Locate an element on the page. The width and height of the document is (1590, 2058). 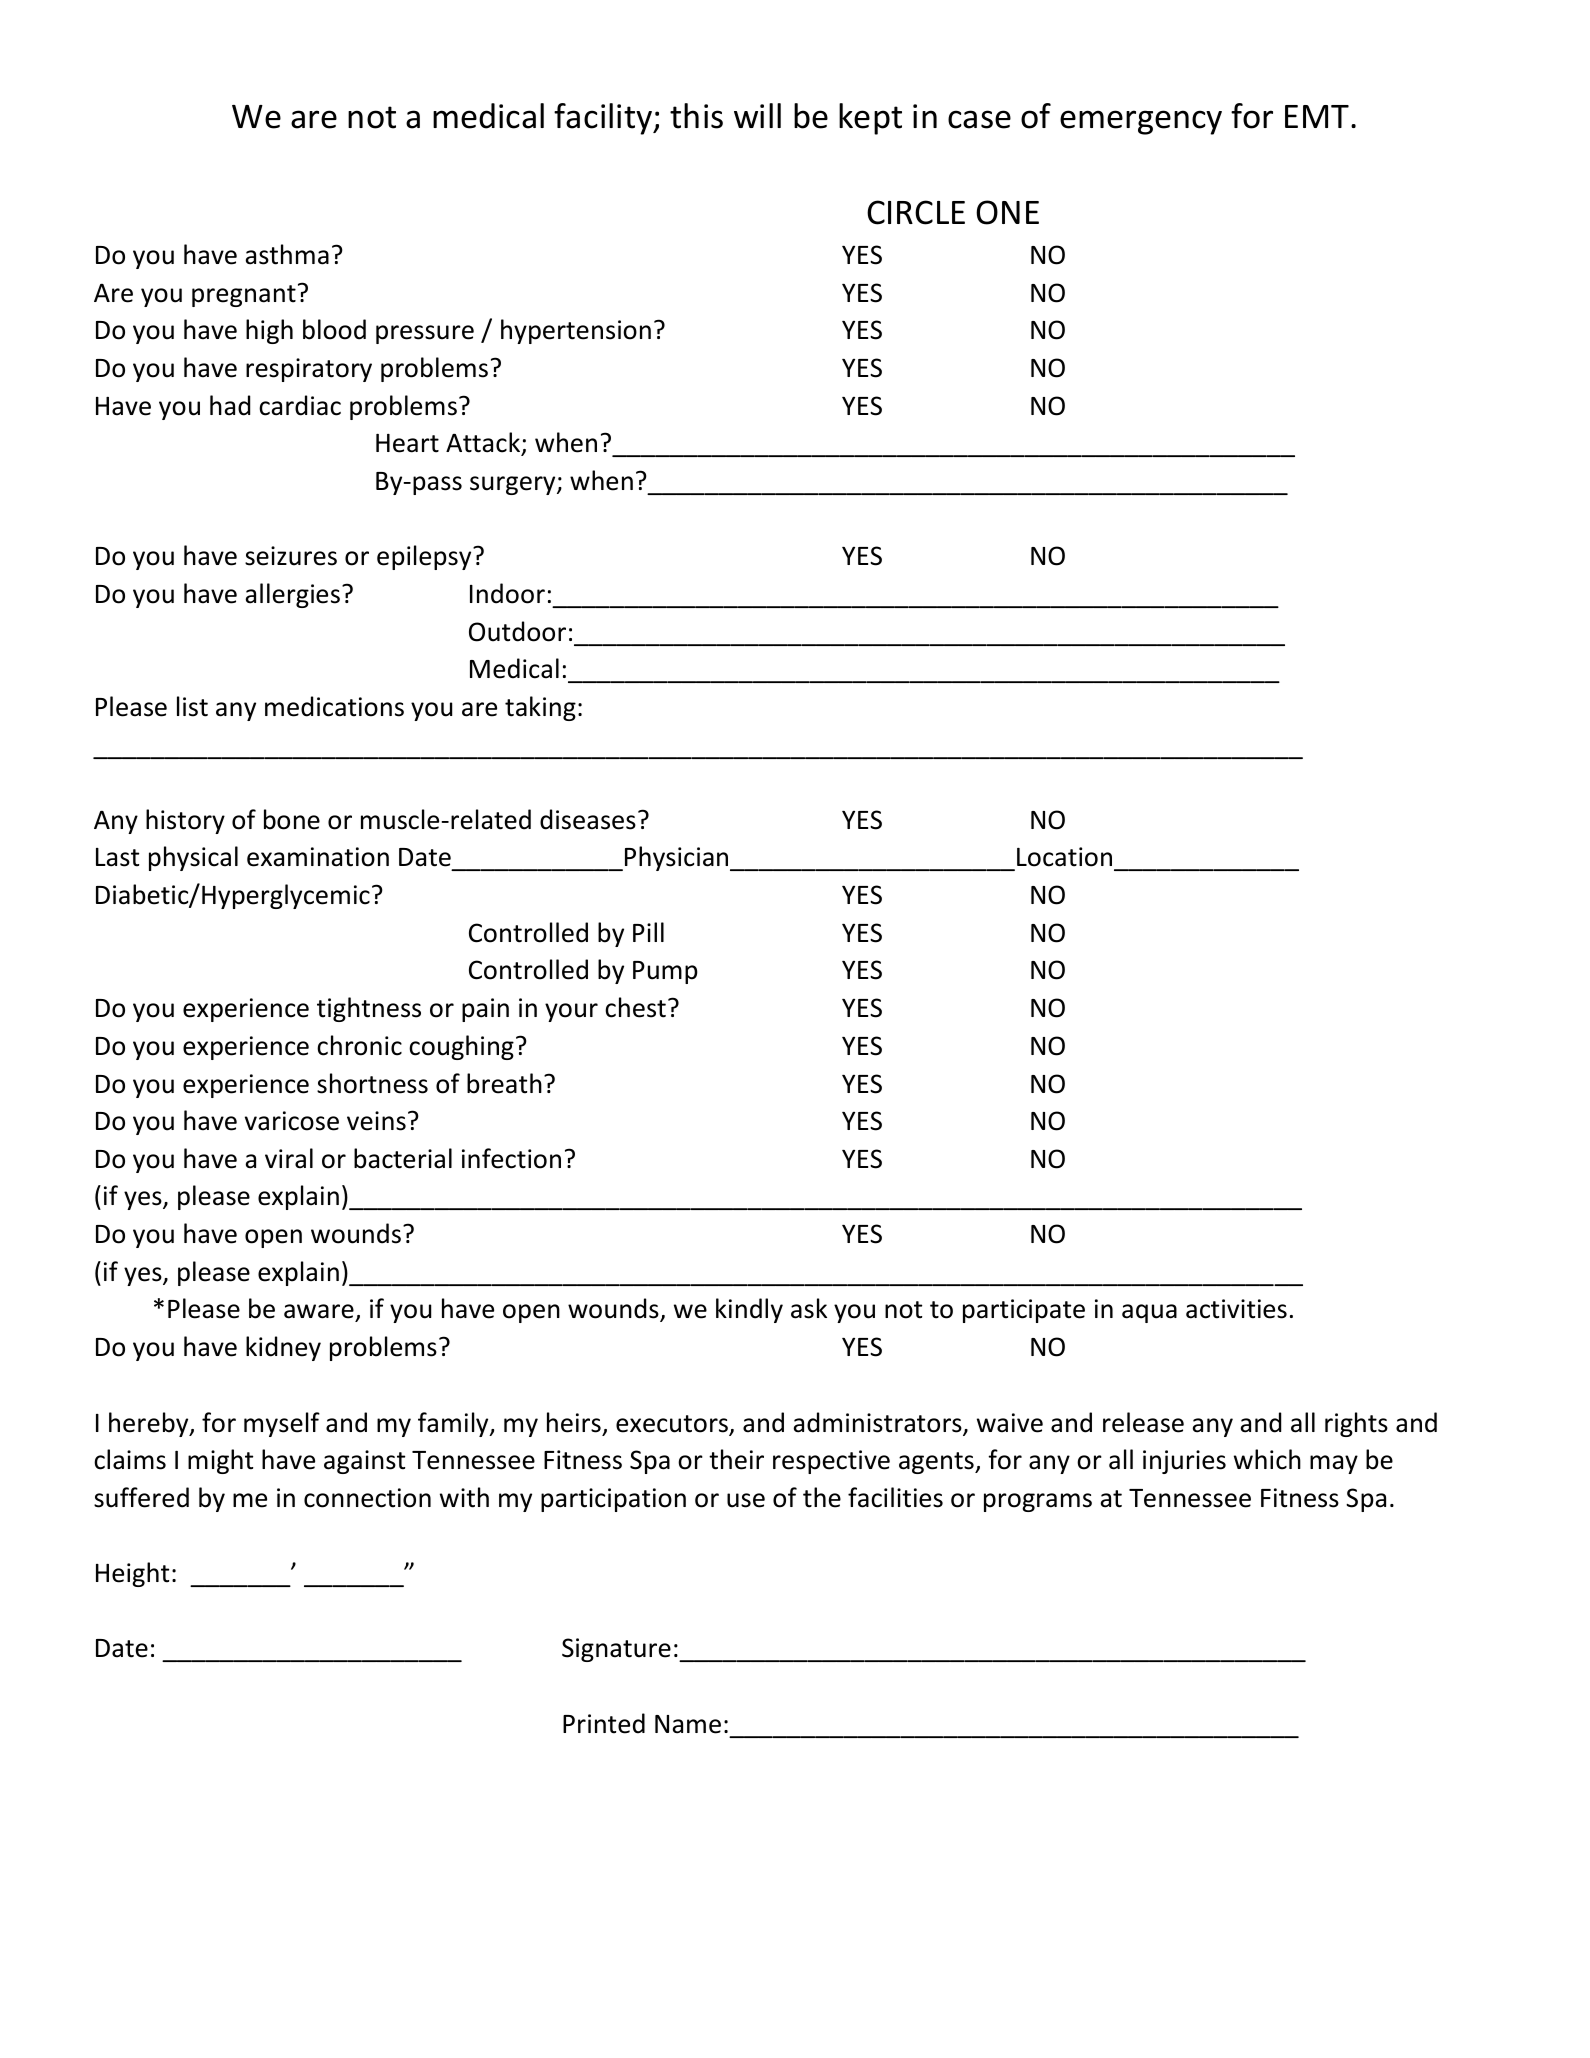
emergency is located at coordinates (1141, 122).
